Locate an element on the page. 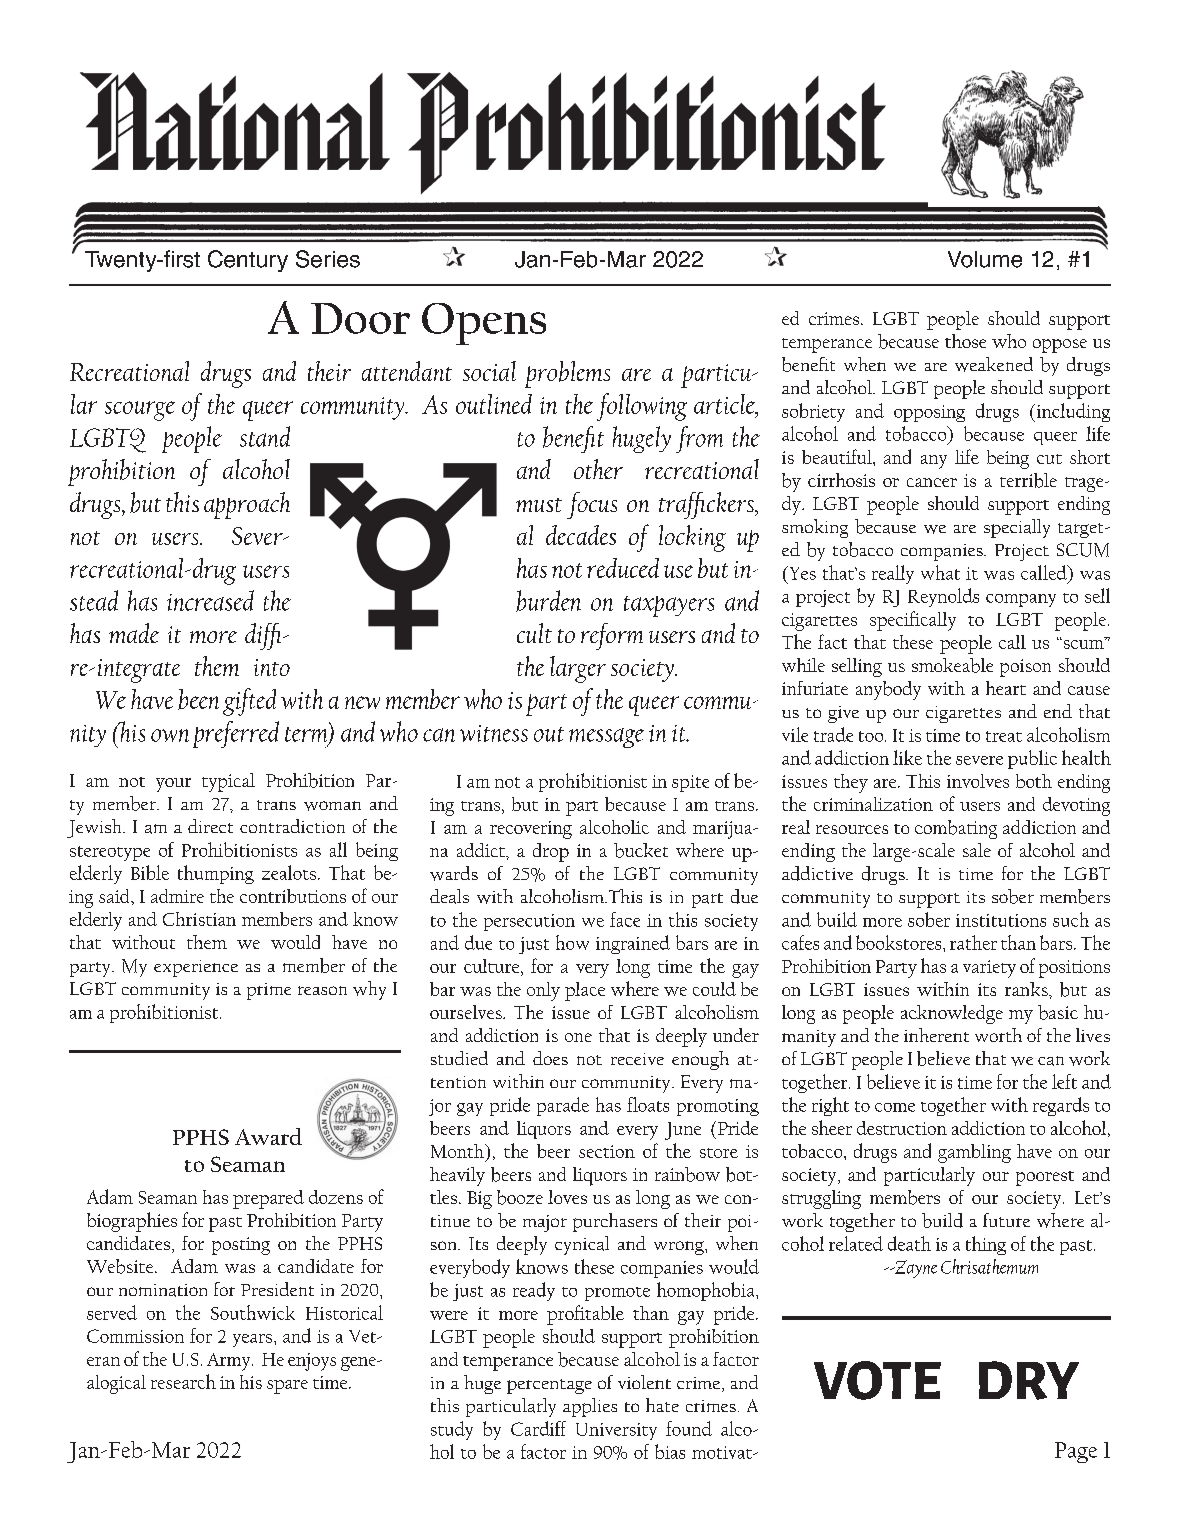  Century is located at coordinates (248, 261).
